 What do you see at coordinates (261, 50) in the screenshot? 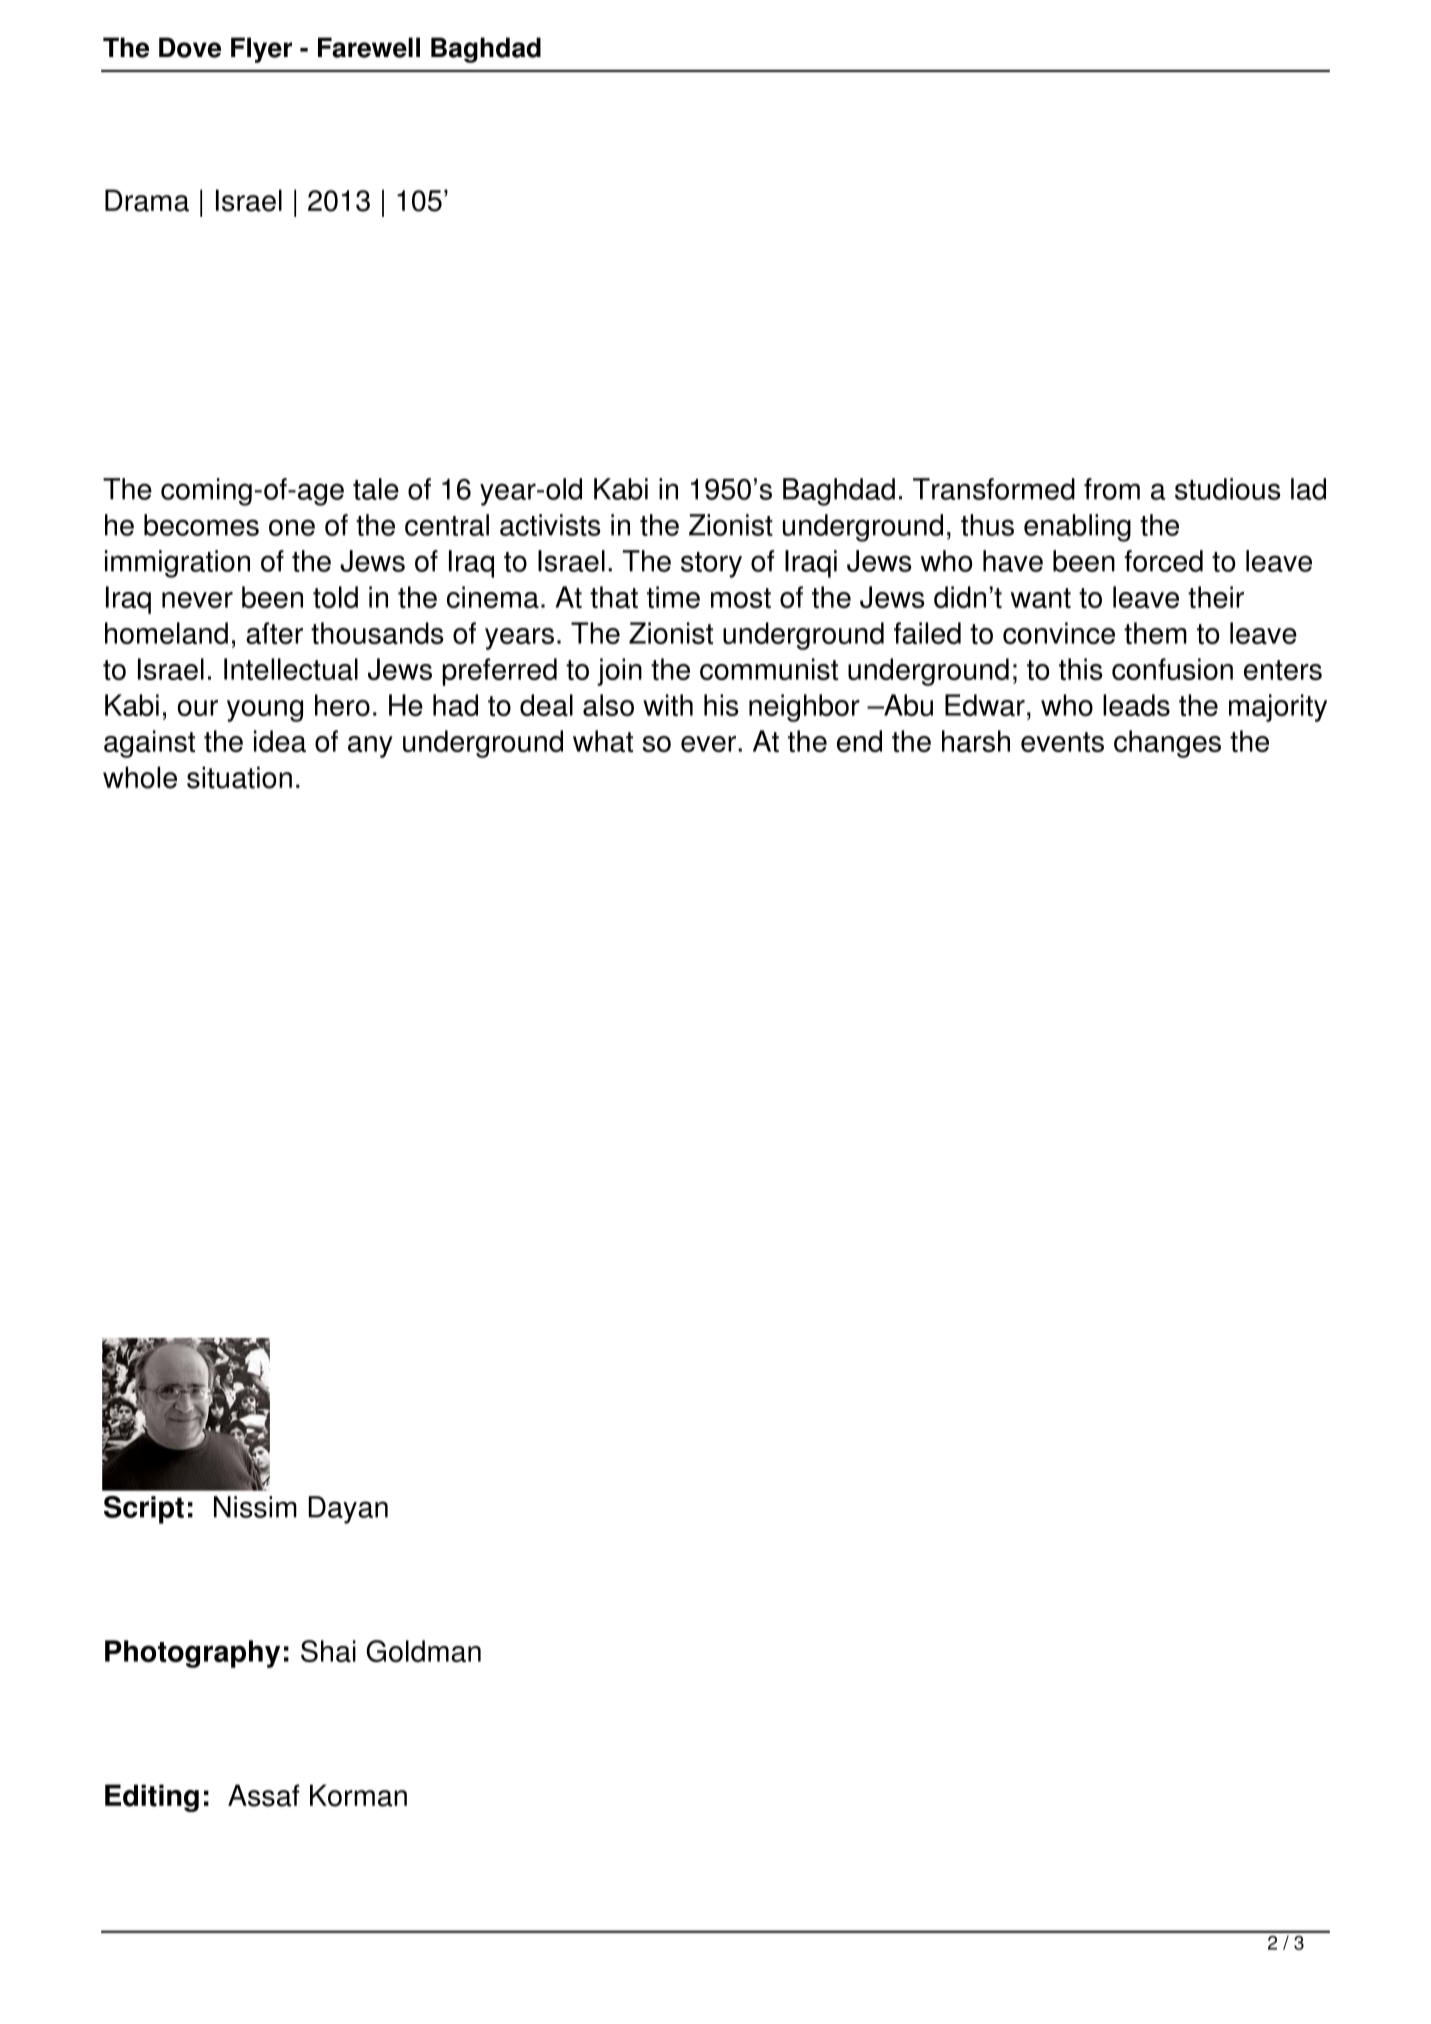
I see `Flyer` at bounding box center [261, 50].
